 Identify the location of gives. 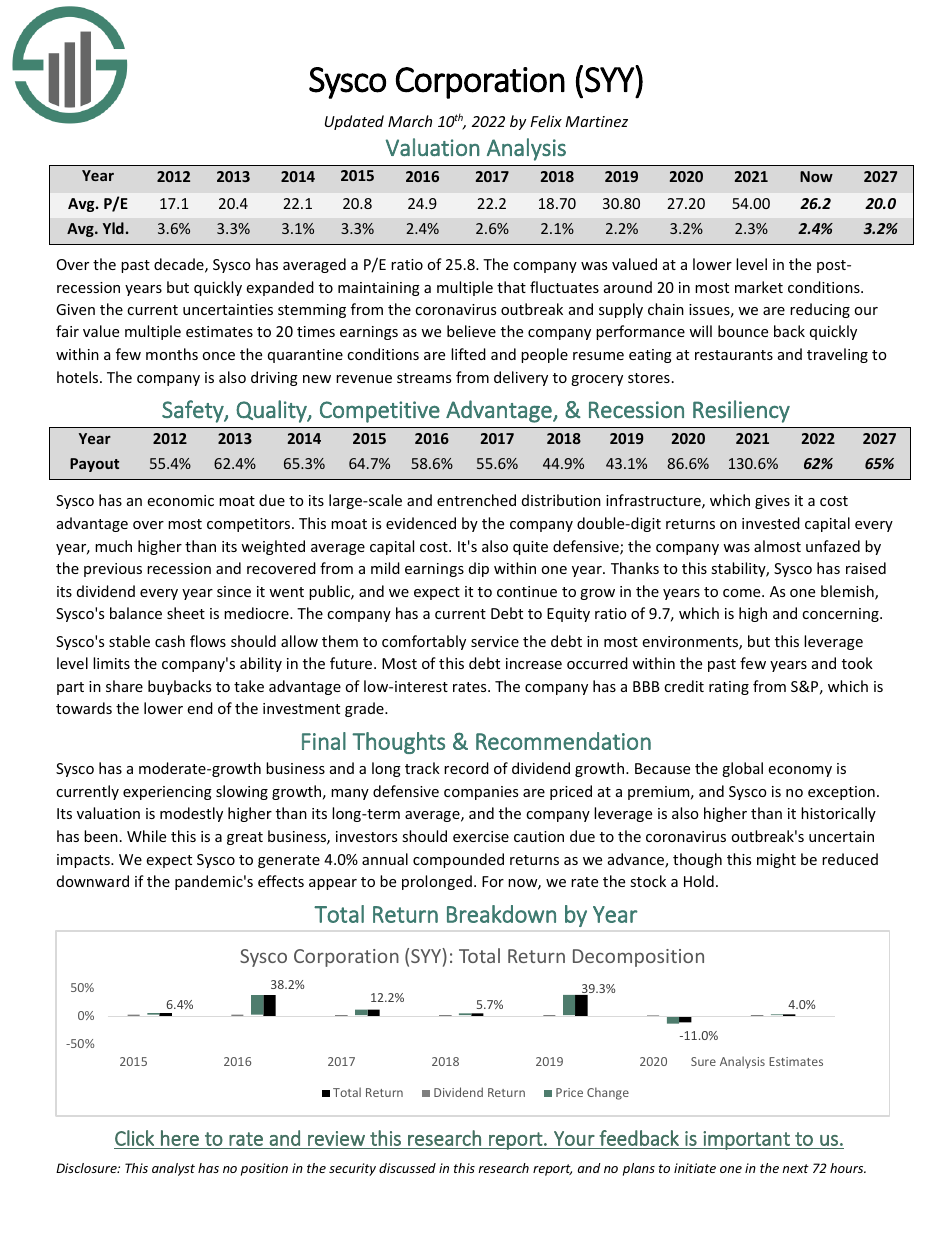
(772, 502).
